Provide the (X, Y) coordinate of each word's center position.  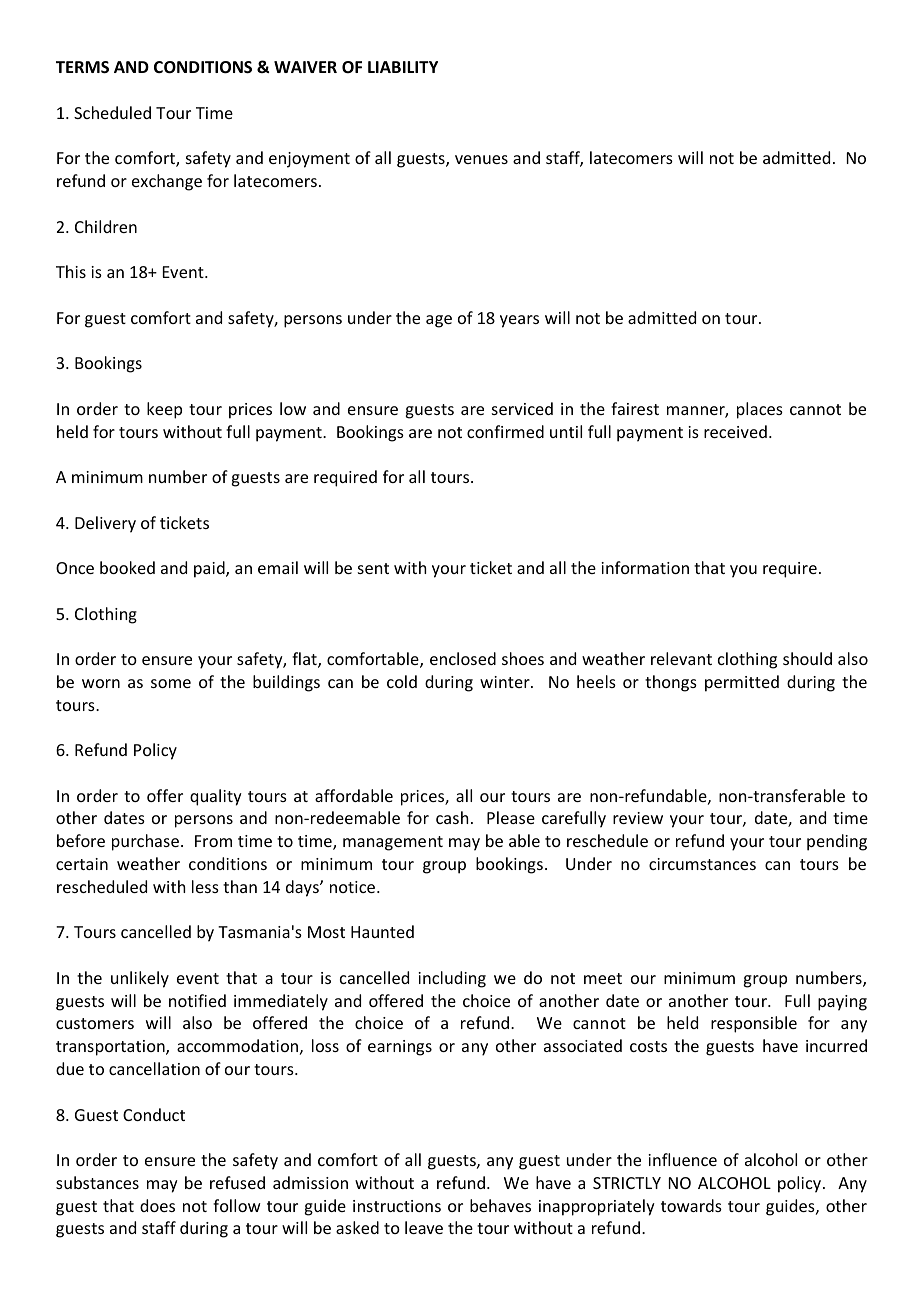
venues (481, 159)
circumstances (702, 864)
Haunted (382, 931)
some (171, 683)
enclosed (463, 658)
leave (424, 1227)
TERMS (82, 67)
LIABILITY (403, 67)
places (760, 410)
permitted (742, 683)
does (157, 1205)
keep (164, 410)
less (205, 886)
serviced (522, 408)
